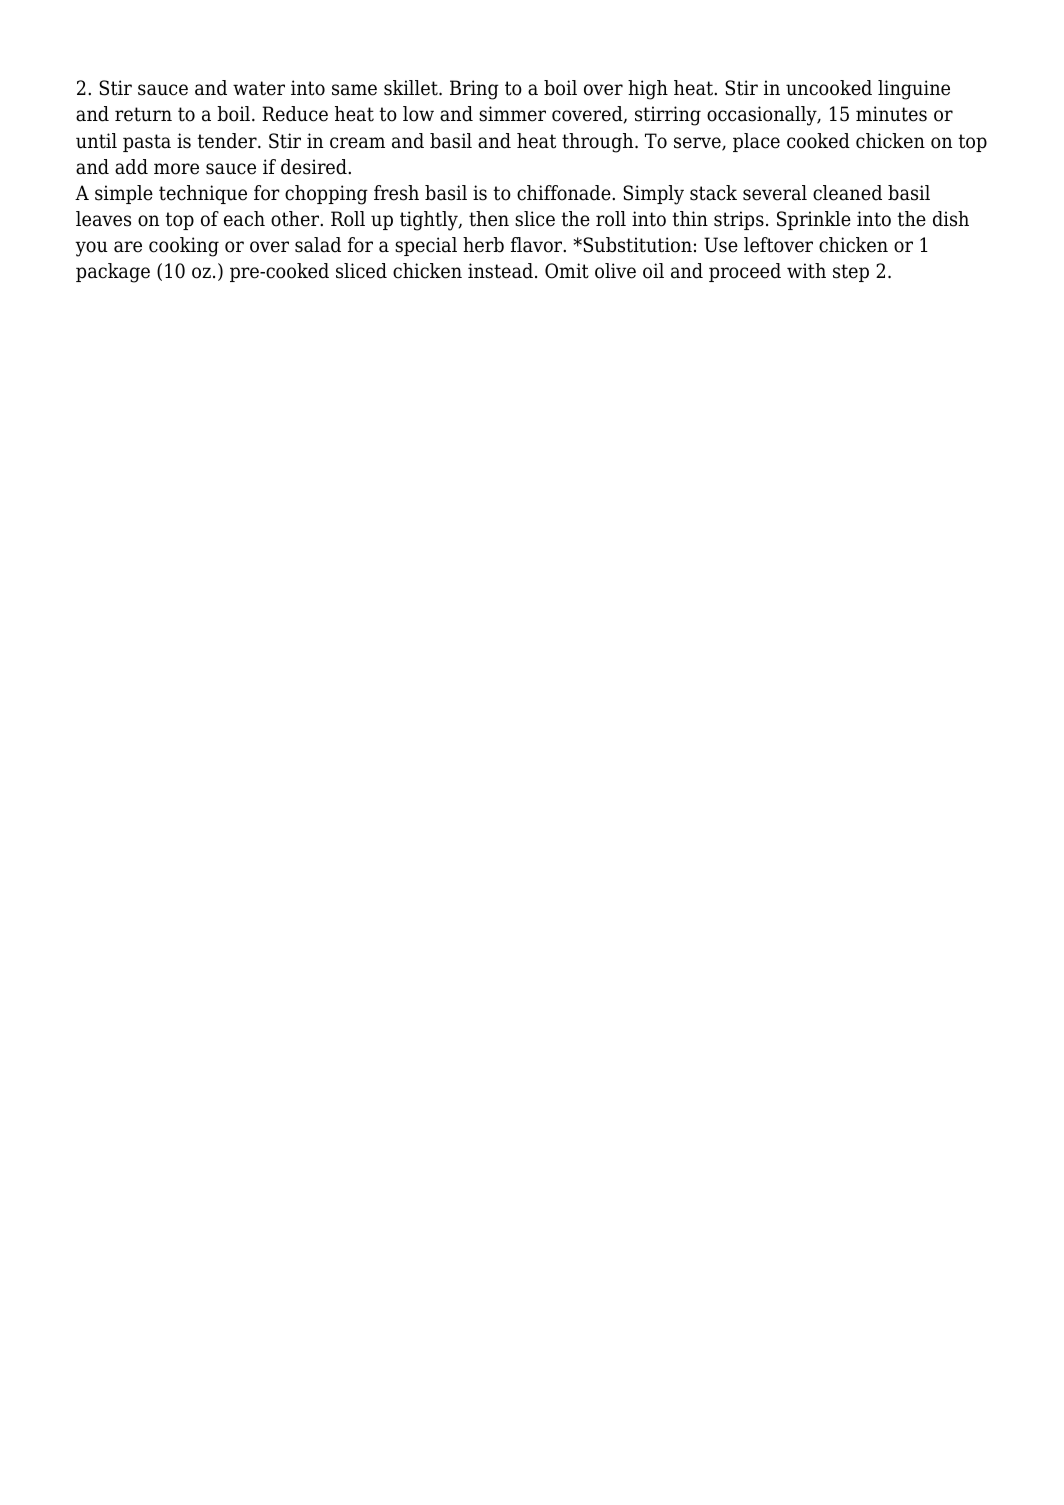 The height and width of the screenshot is (1505, 1064). Describe the element at coordinates (512, 114) in the screenshot. I see `simmer` at that location.
